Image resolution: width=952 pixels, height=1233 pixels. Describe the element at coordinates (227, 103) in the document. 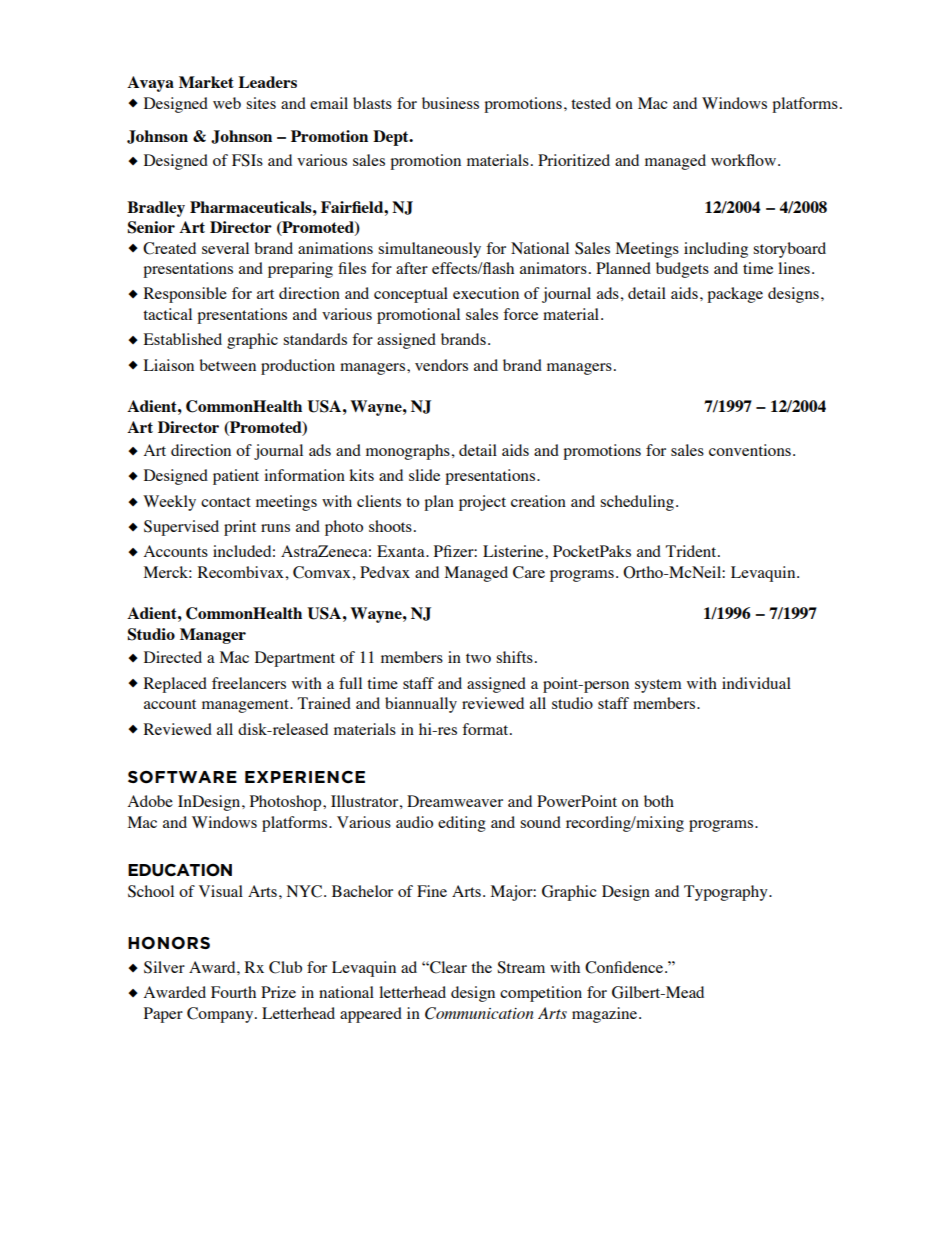

I see `web` at that location.
